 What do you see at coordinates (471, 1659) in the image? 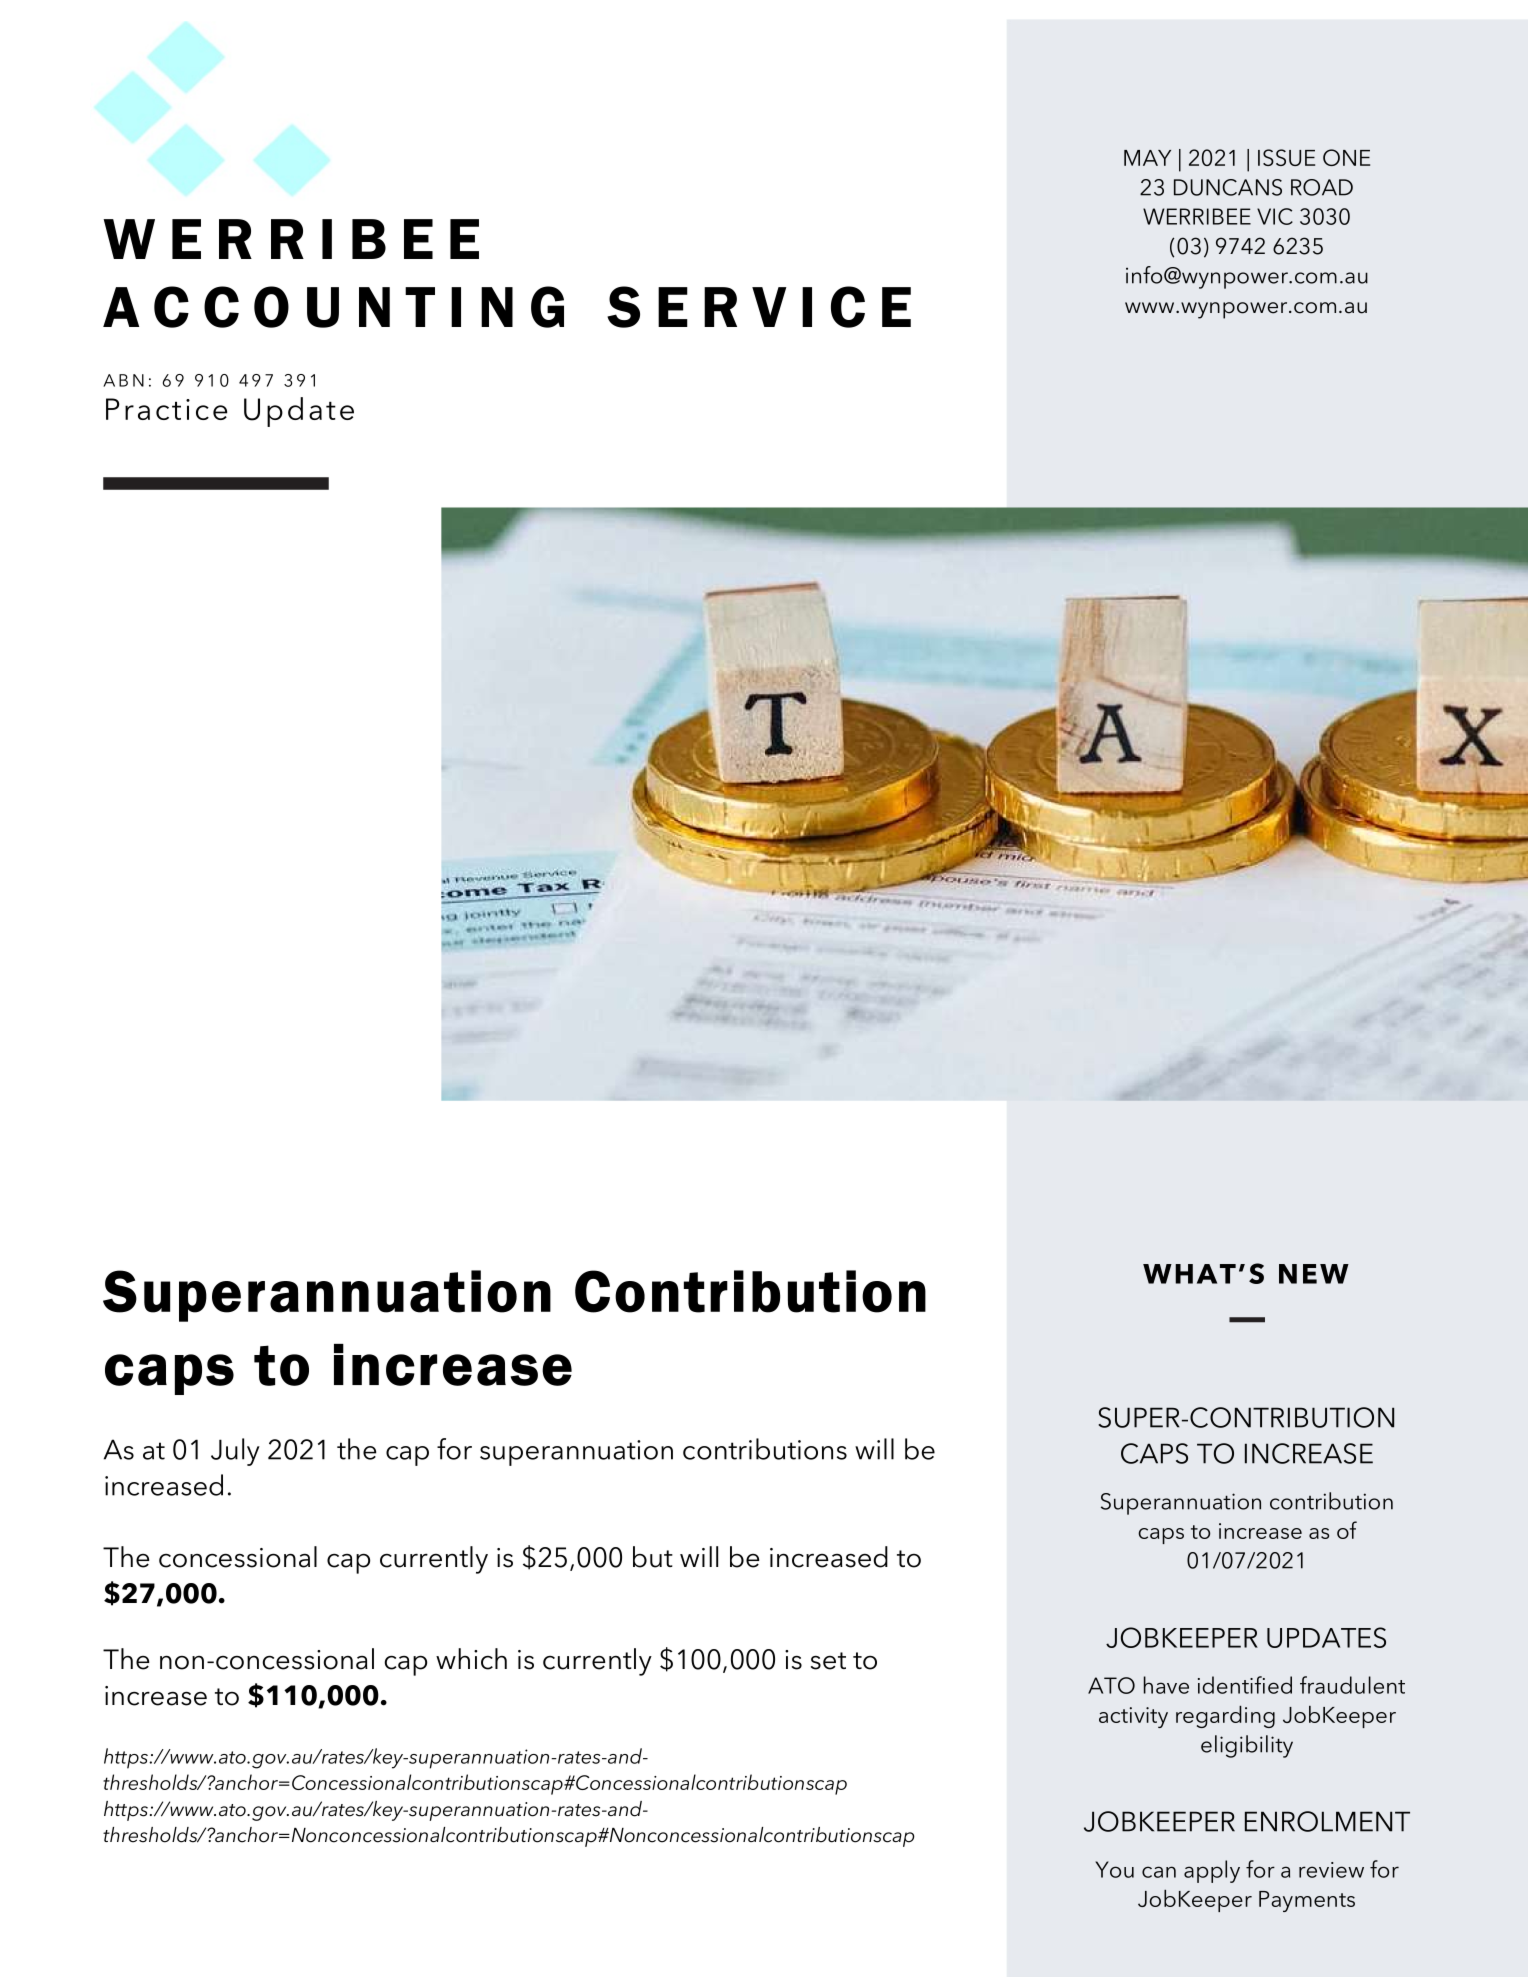
I see `which` at bounding box center [471, 1659].
